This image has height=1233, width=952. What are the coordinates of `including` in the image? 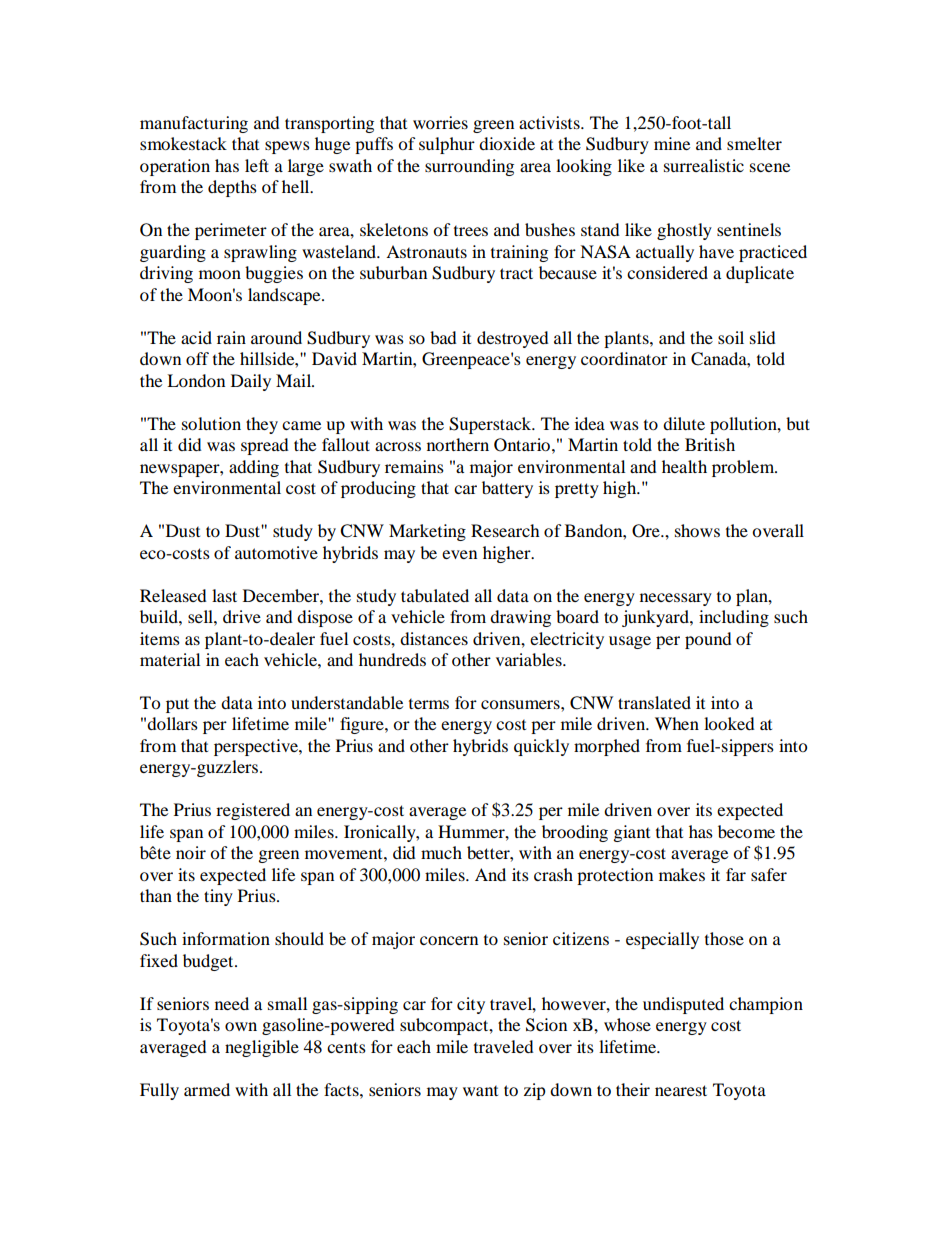 It's located at (734, 618).
